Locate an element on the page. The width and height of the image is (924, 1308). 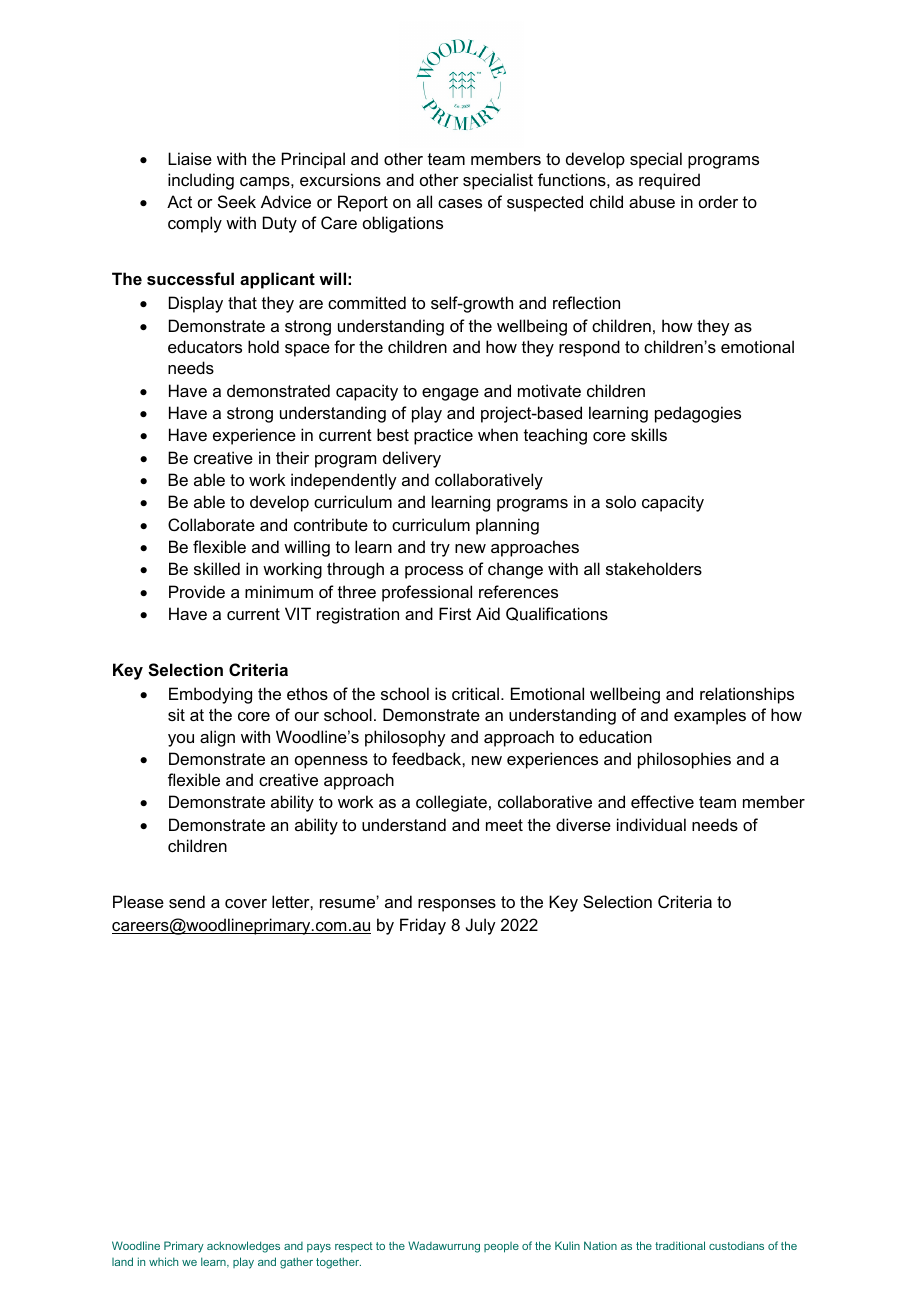
people is located at coordinates (501, 1247).
